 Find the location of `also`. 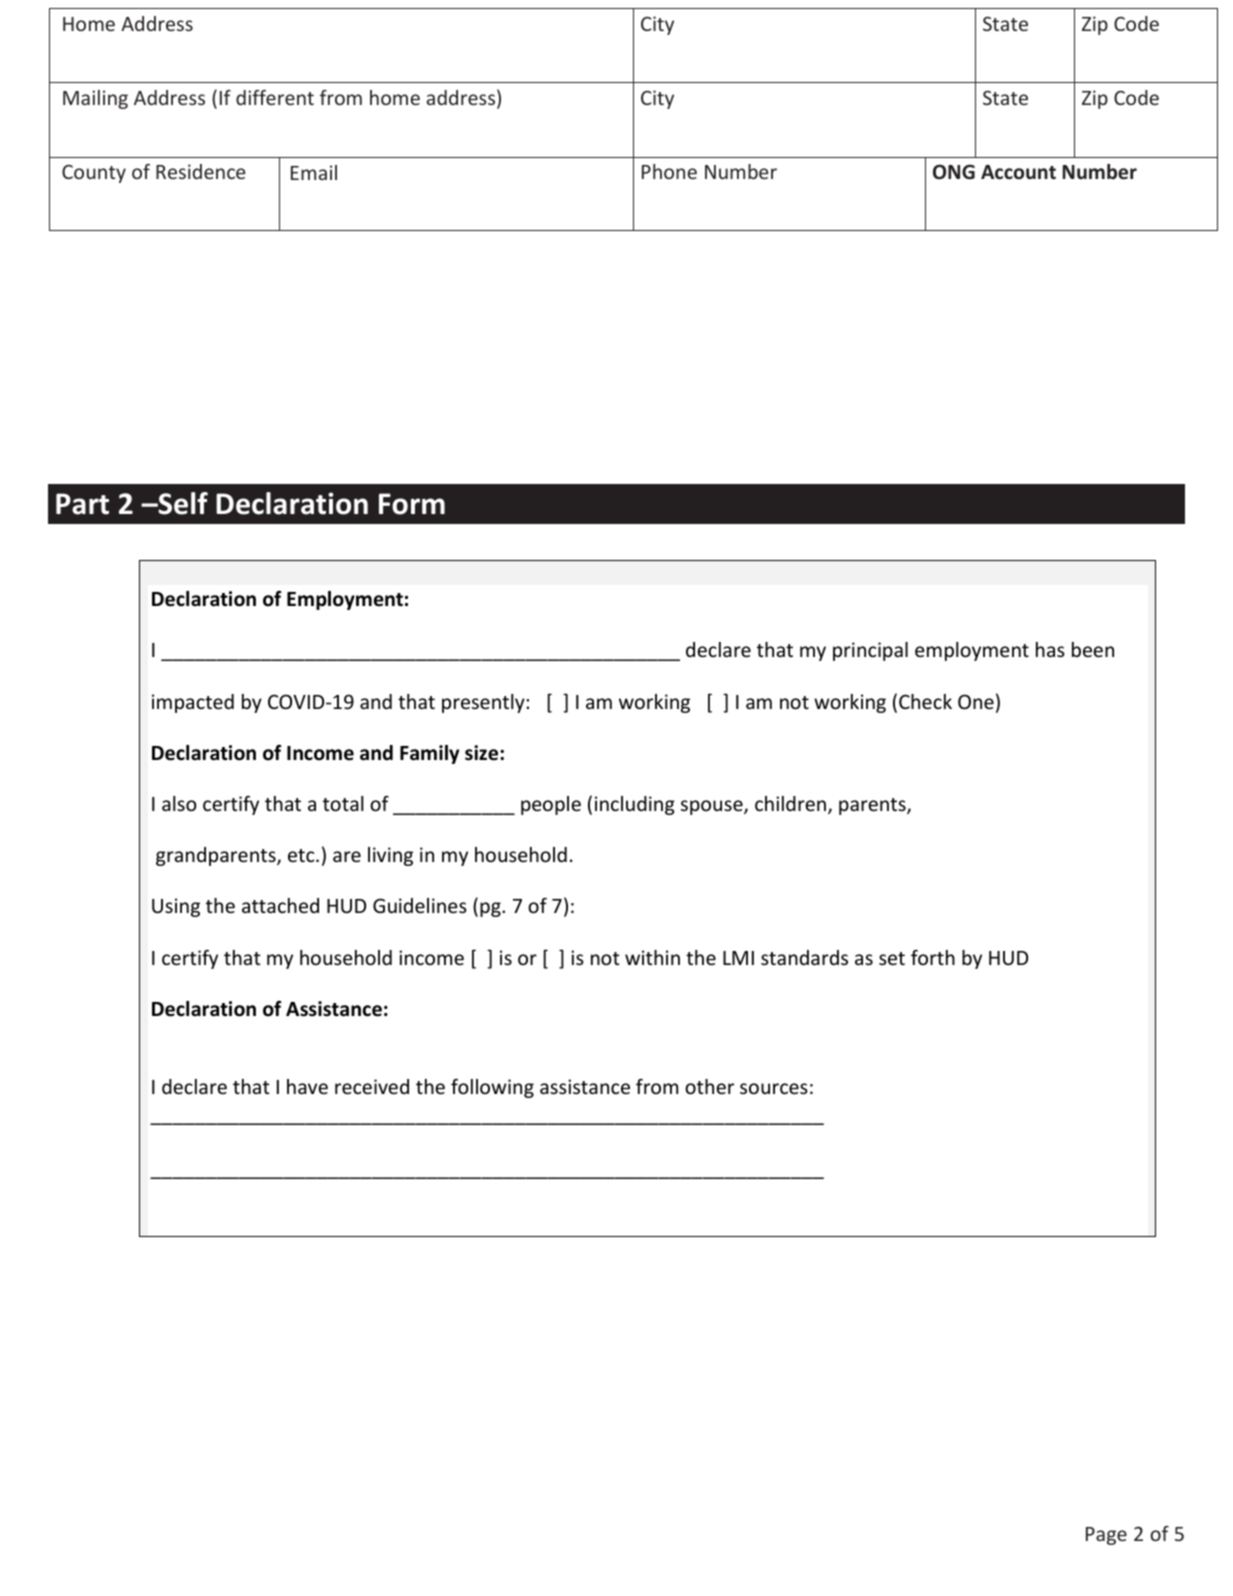

also is located at coordinates (179, 803).
